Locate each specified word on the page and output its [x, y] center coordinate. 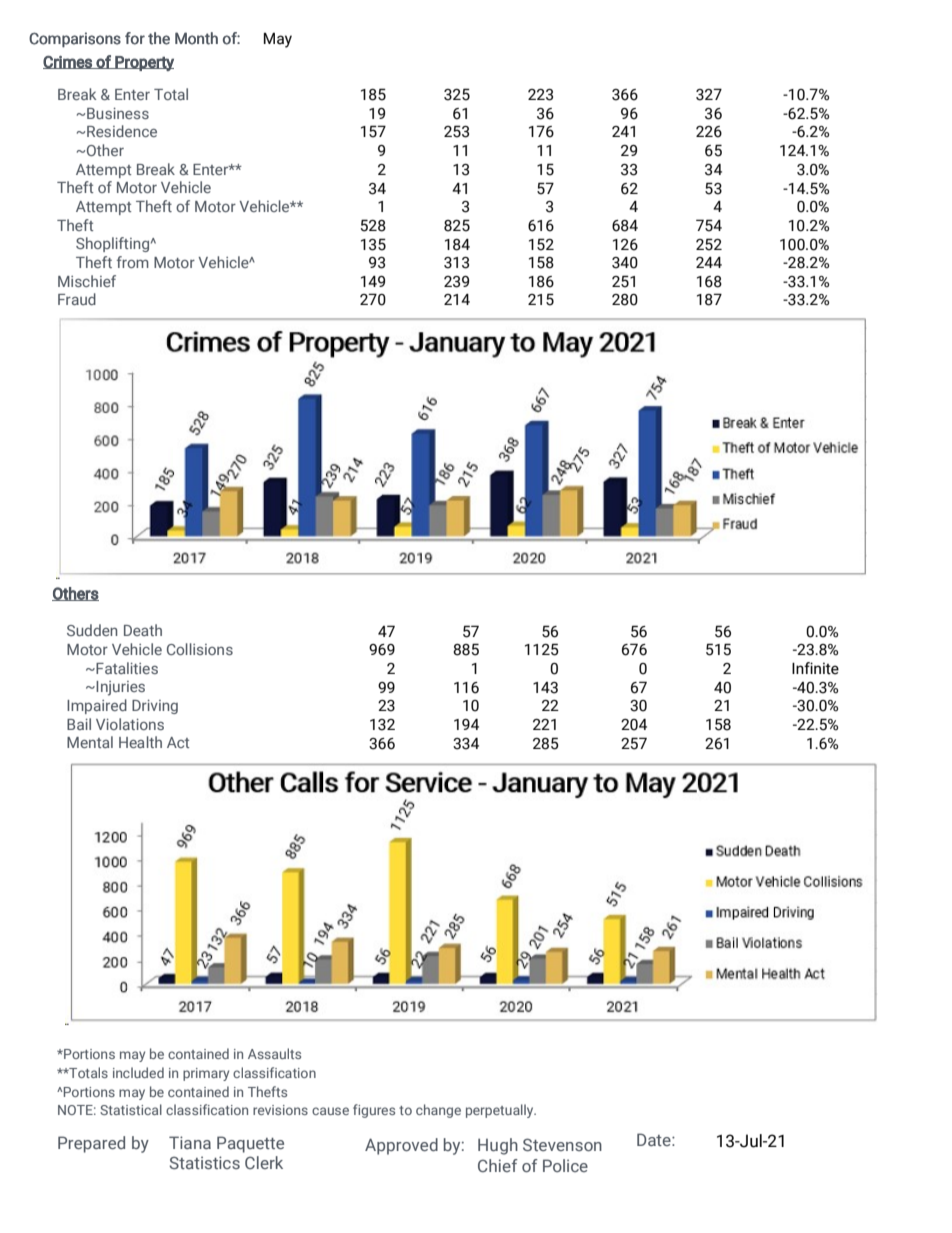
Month [196, 38]
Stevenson [562, 1144]
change [438, 1111]
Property [143, 63]
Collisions [200, 649]
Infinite [815, 668]
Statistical [131, 1109]
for [135, 38]
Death [143, 630]
